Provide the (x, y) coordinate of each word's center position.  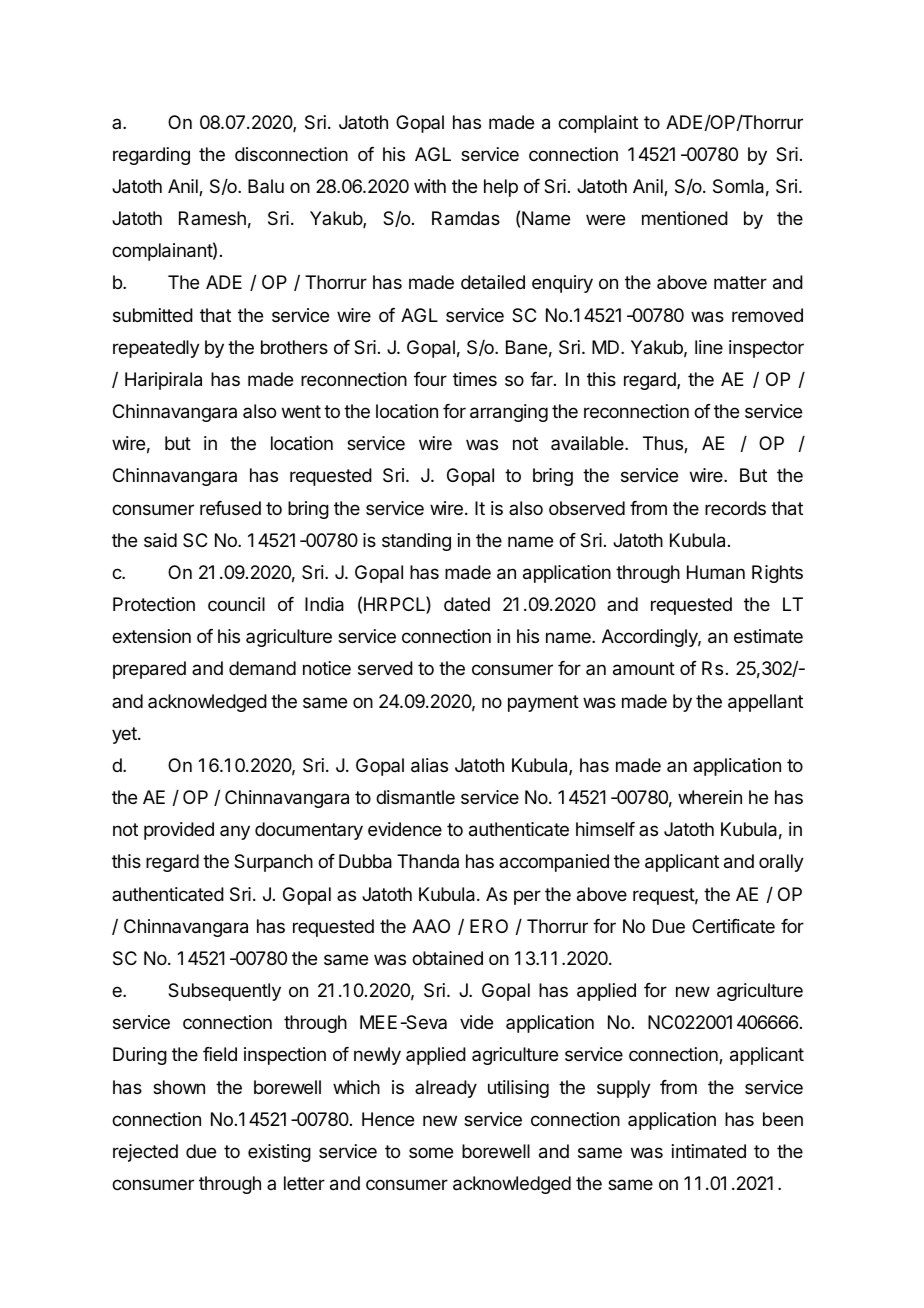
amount (644, 669)
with (430, 186)
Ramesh (212, 218)
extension (151, 636)
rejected (145, 1153)
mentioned (685, 218)
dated (467, 604)
